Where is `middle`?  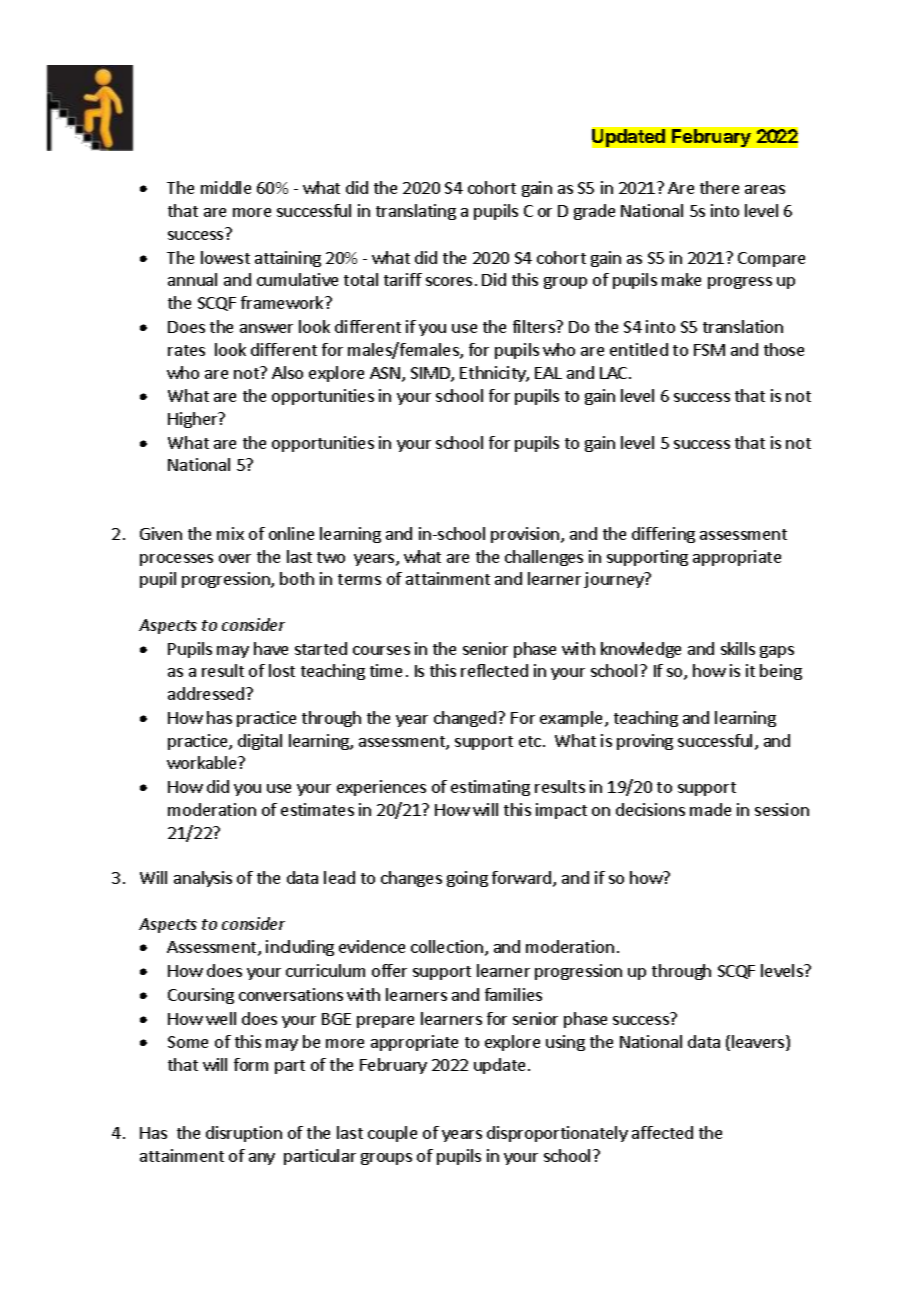 middle is located at coordinates (226, 187).
